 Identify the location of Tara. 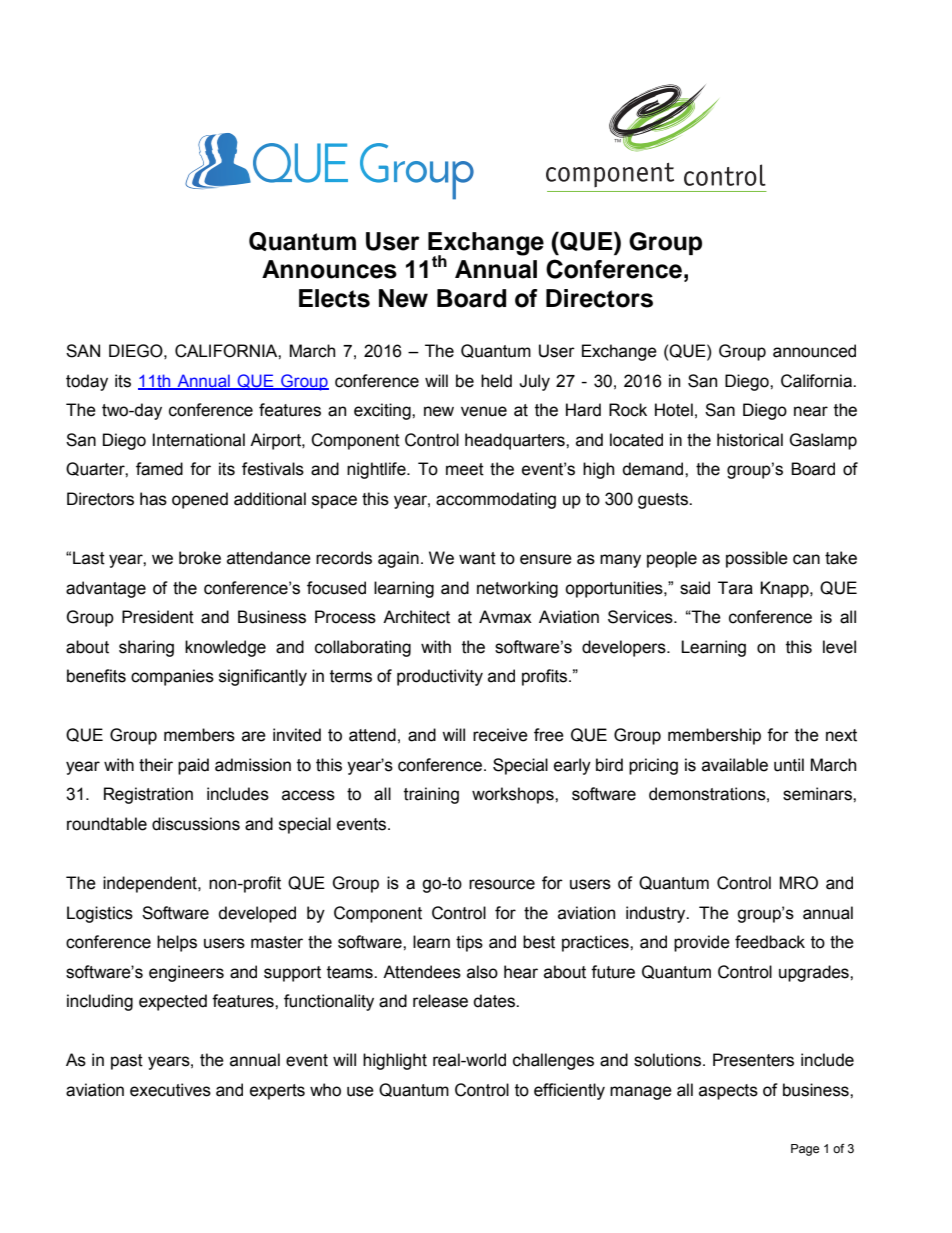
(735, 588).
